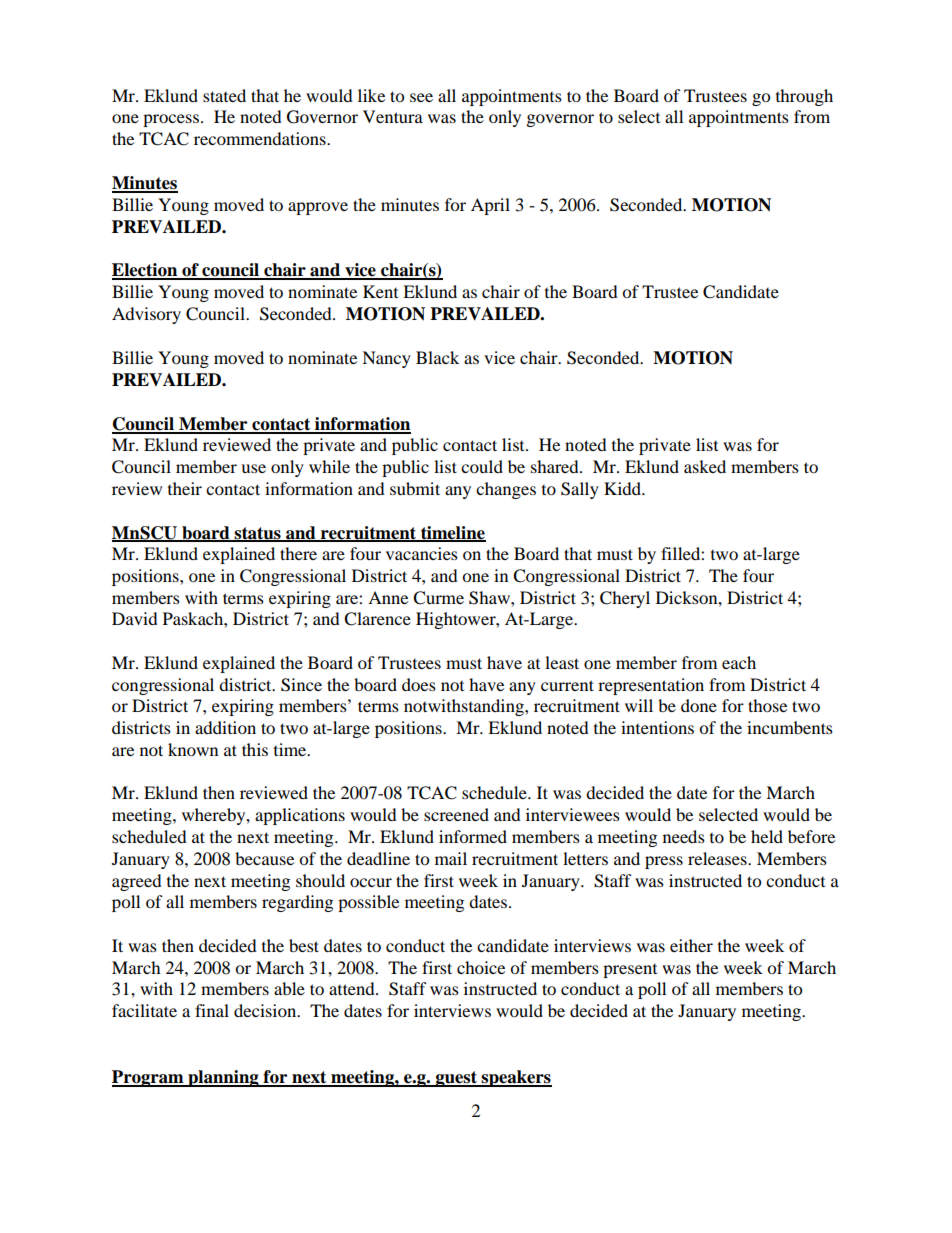  What do you see at coordinates (767, 836) in the screenshot?
I see `held` at bounding box center [767, 836].
